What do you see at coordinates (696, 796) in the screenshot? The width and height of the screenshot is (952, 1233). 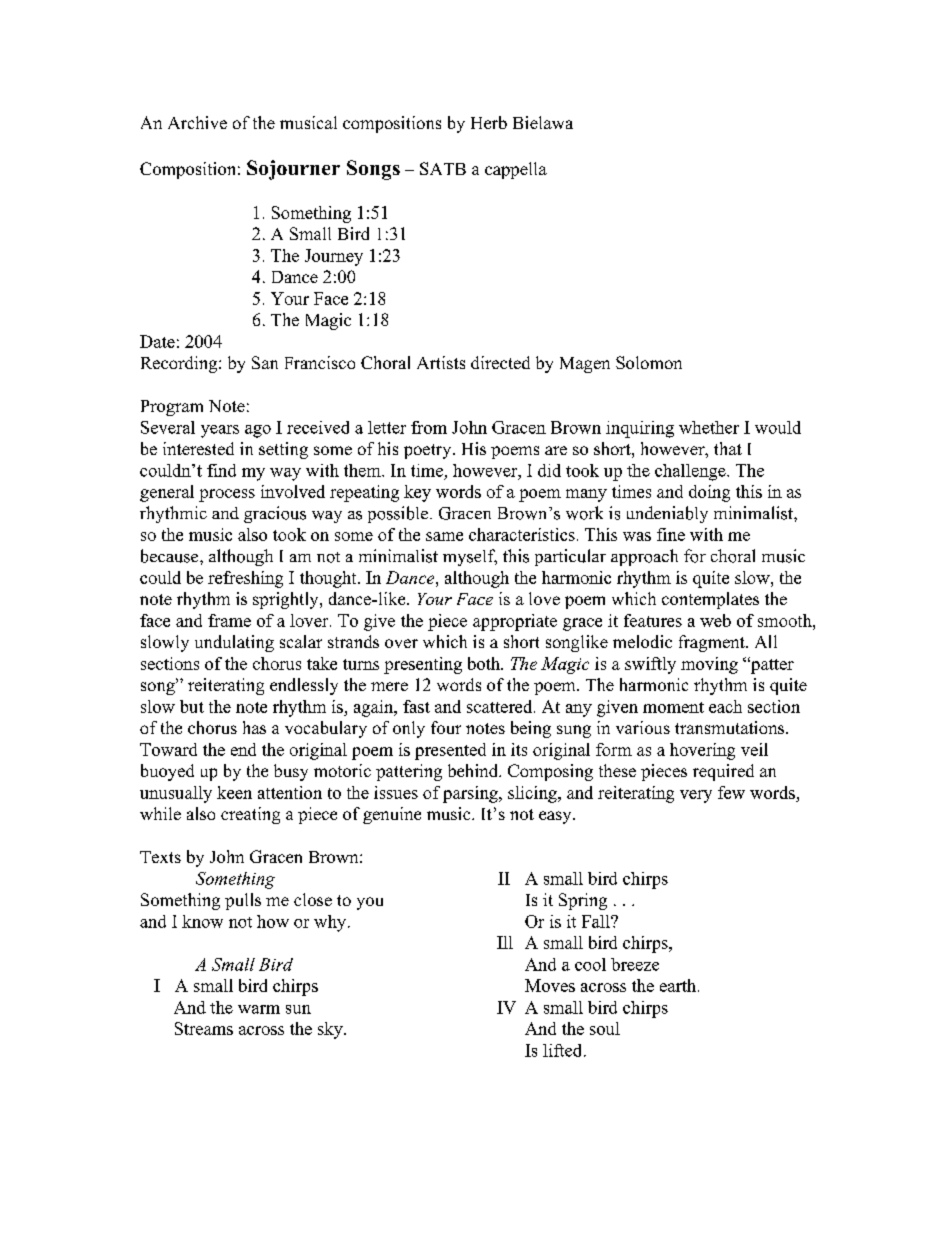 I see `very` at bounding box center [696, 796].
